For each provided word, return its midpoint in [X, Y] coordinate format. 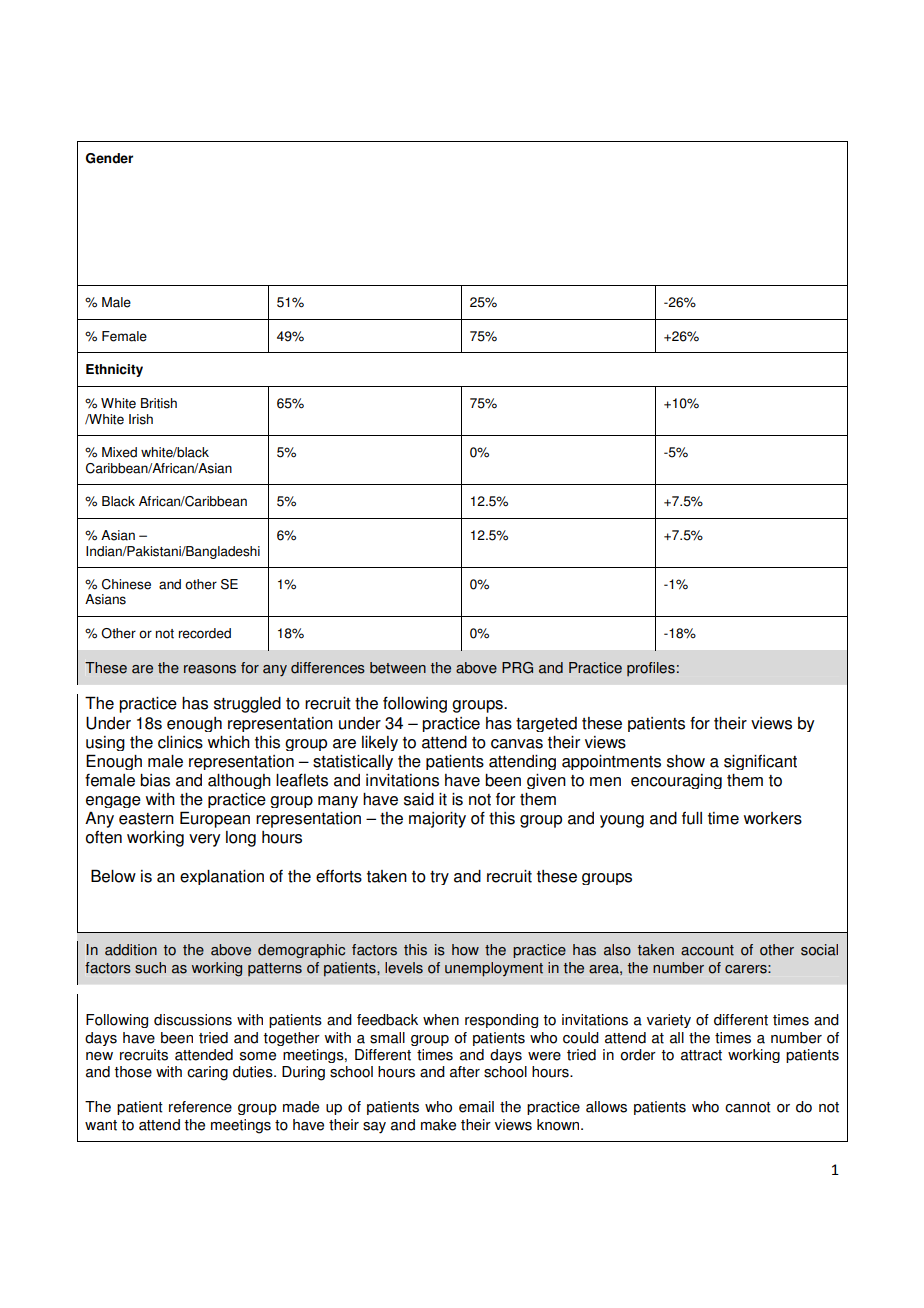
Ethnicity [114, 370]
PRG [517, 668]
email [476, 1107]
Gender [109, 158]
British [159, 403]
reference [200, 1107]
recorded [205, 633]
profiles [651, 669]
